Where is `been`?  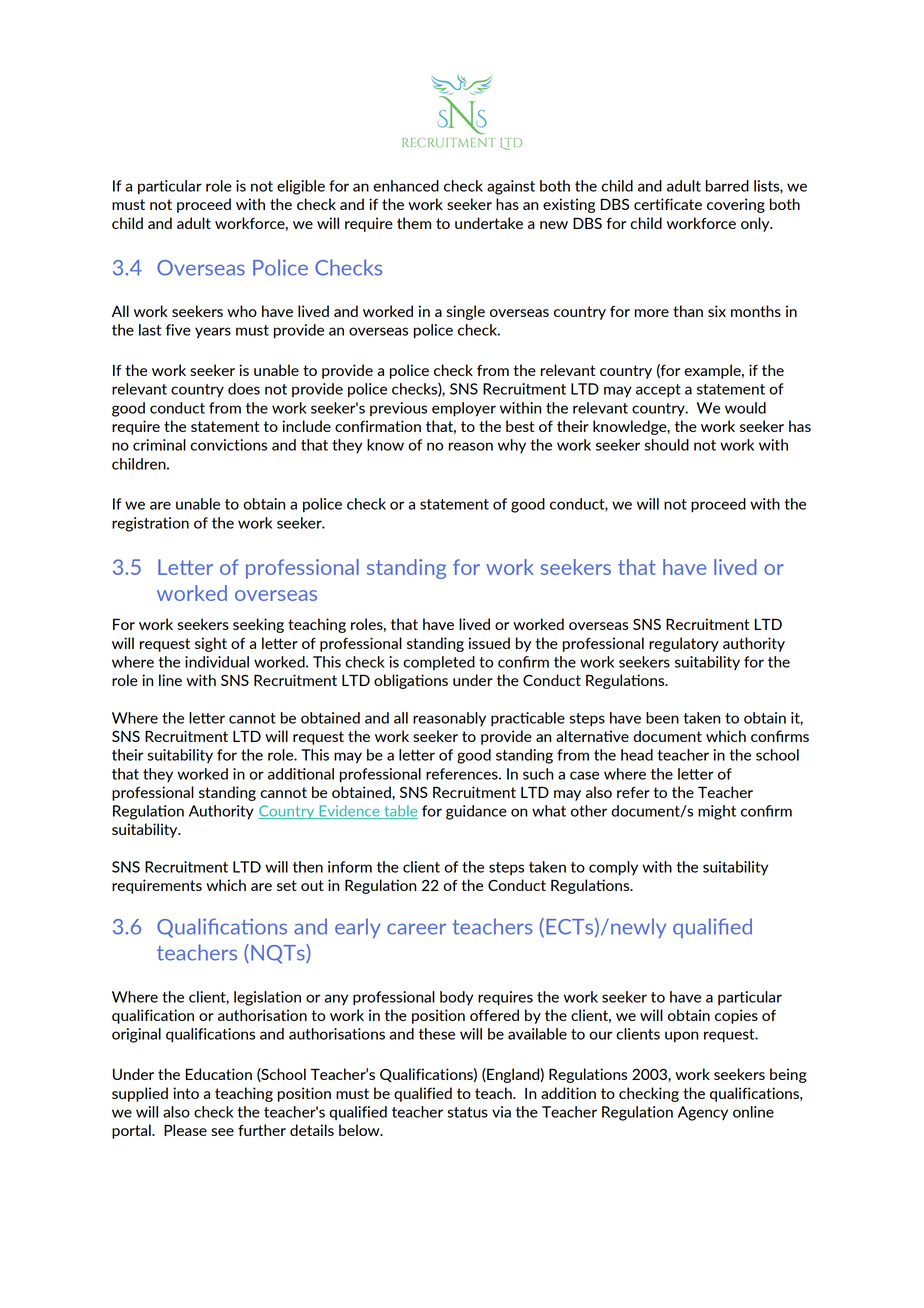 been is located at coordinates (662, 718).
